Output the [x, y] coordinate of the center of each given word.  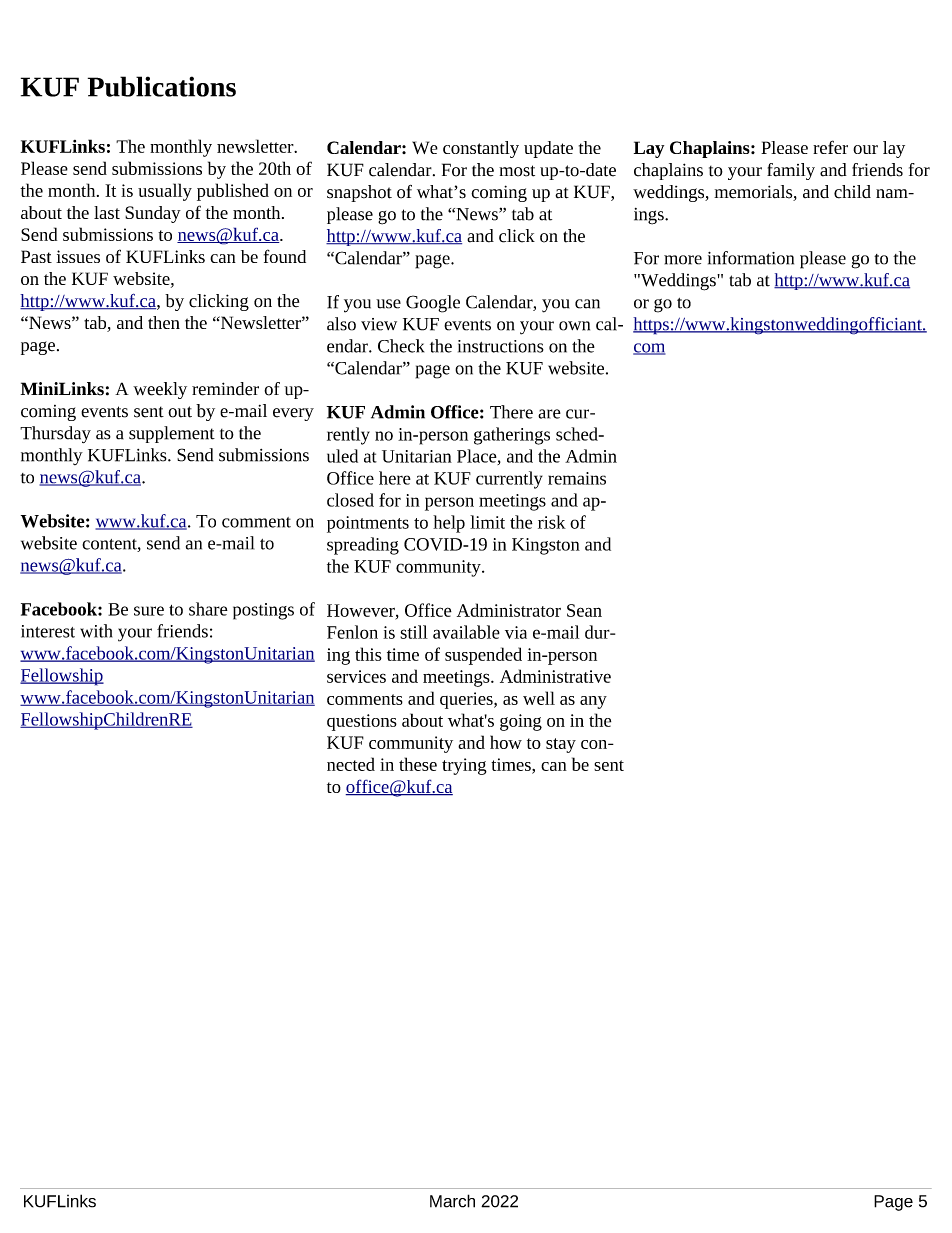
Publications [162, 86]
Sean [584, 610]
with [96, 631]
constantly [481, 149]
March [452, 1201]
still [414, 632]
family [791, 171]
